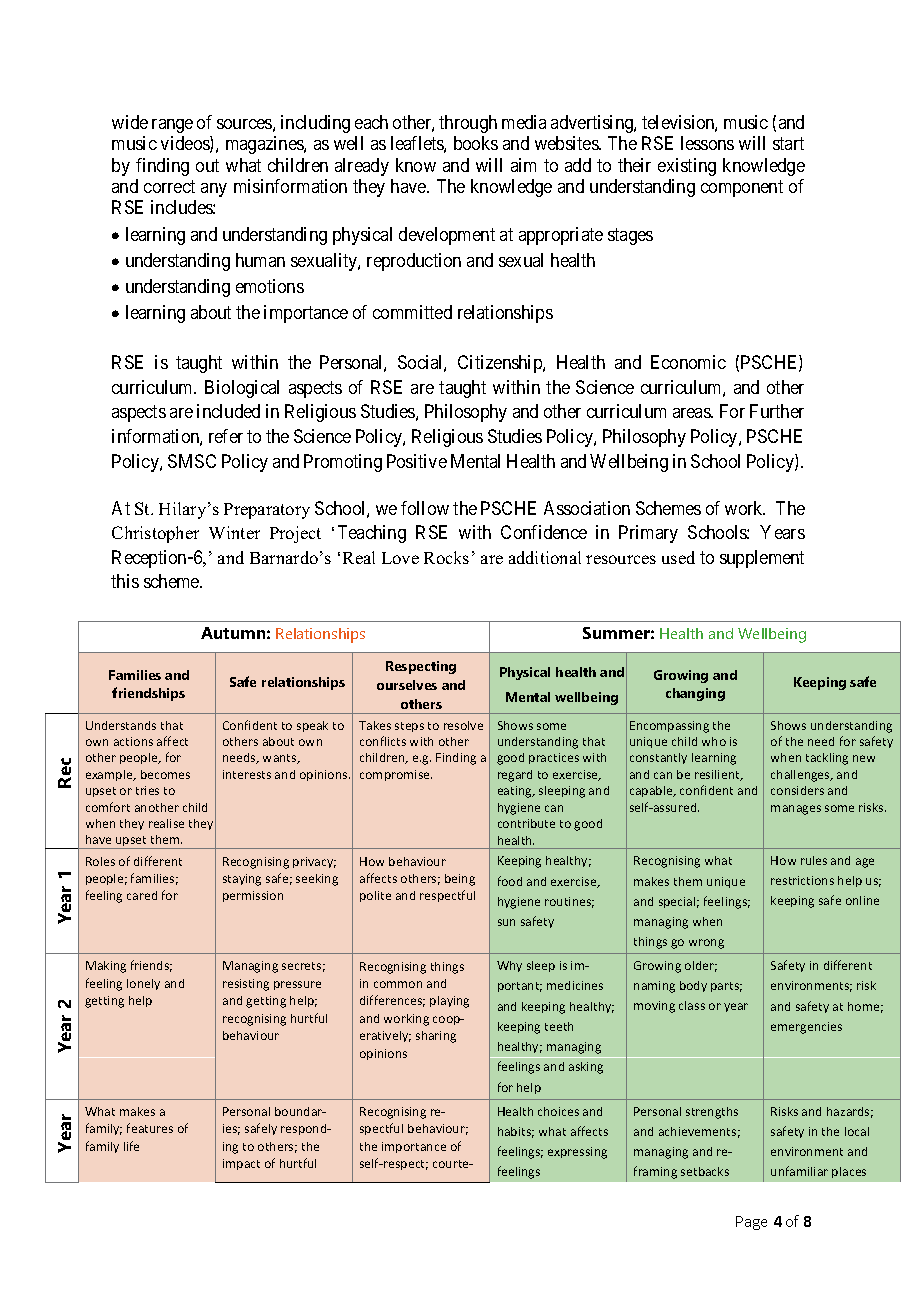 The width and height of the image is (924, 1308). What do you see at coordinates (706, 944) in the image?
I see `wrong` at bounding box center [706, 944].
